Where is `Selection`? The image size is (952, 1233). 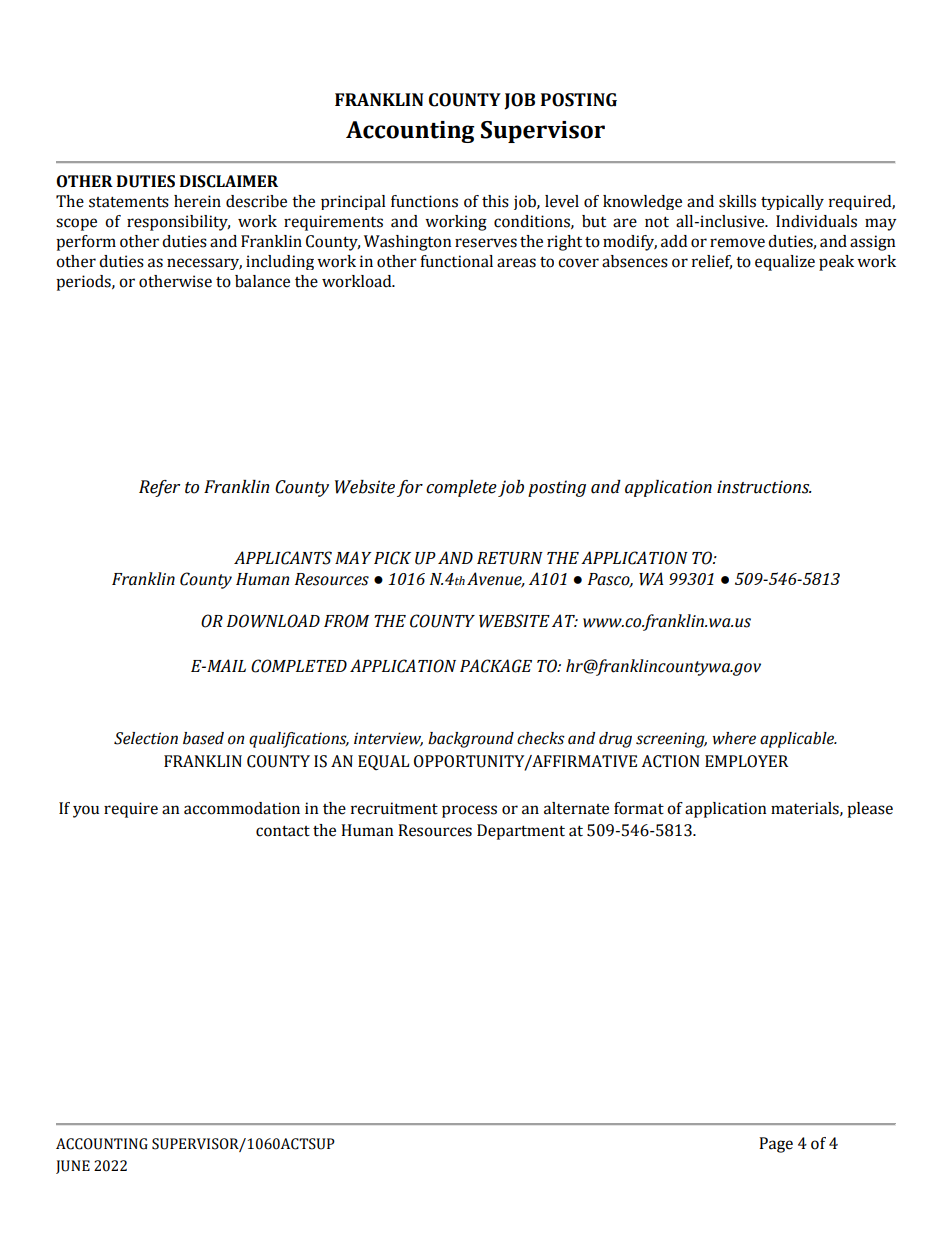
Selection is located at coordinates (146, 738).
